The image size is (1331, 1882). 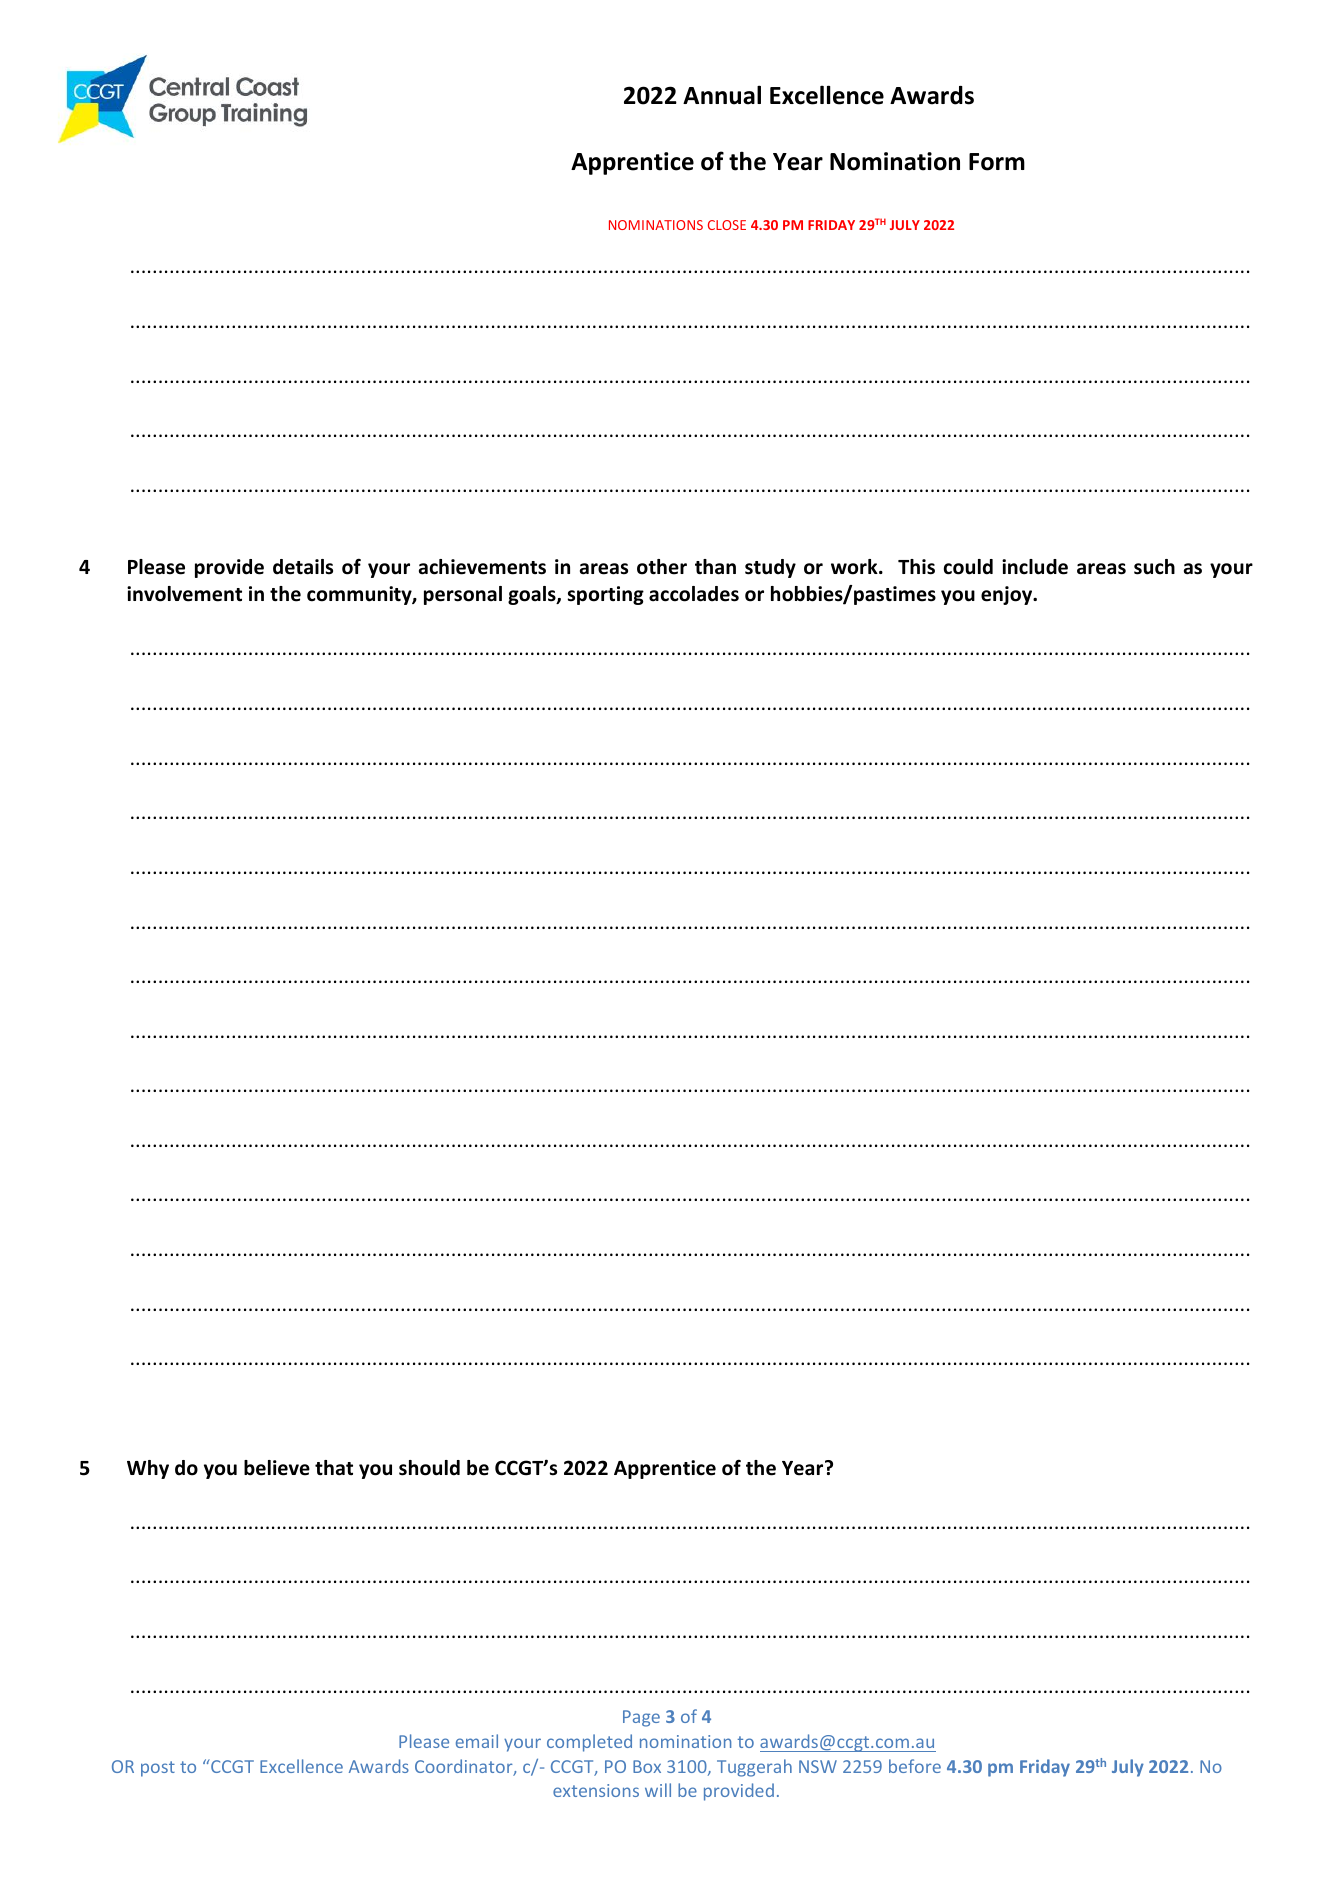 I want to click on before, so click(x=915, y=1766).
